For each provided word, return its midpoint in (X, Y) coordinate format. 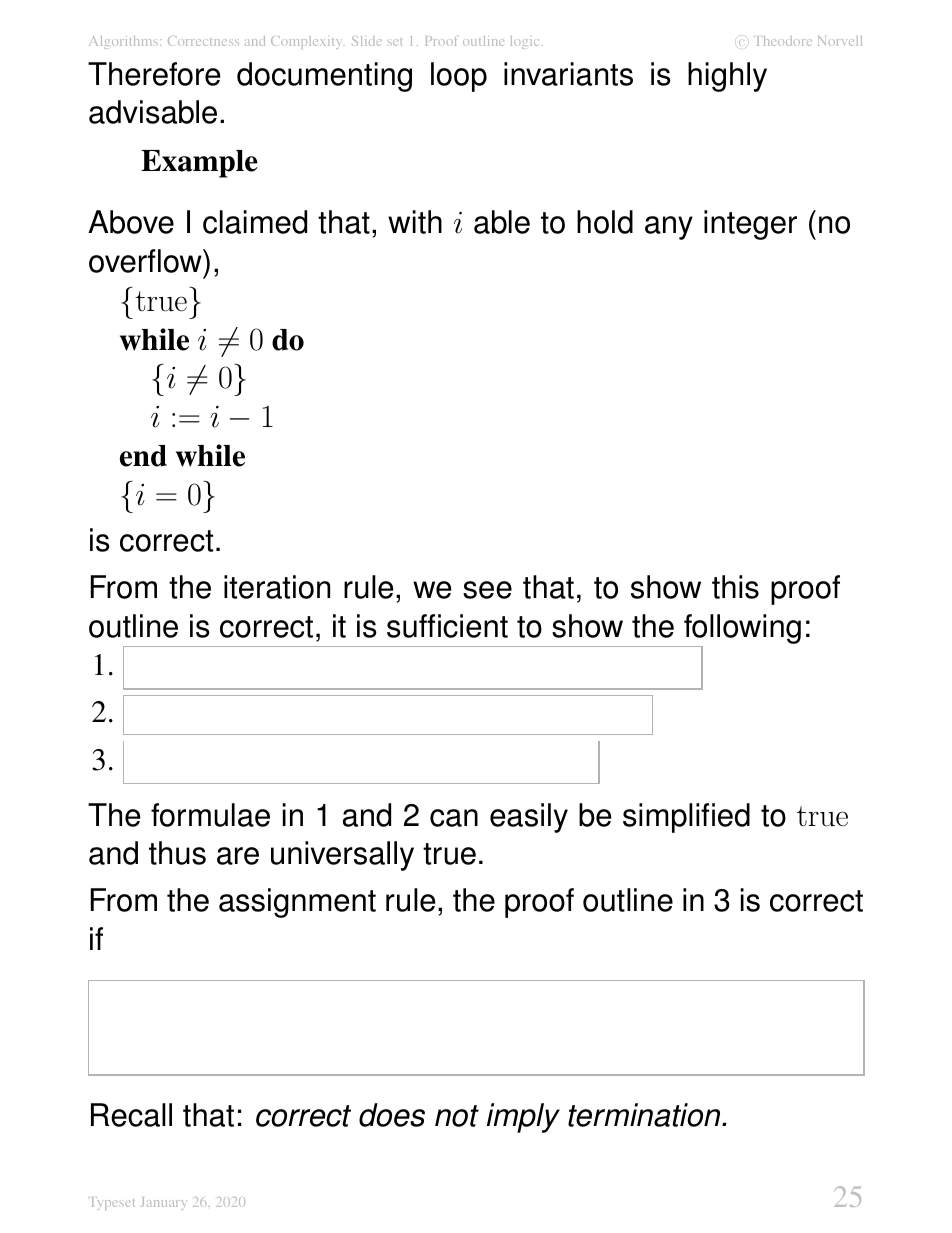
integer (750, 225)
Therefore (154, 74)
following (742, 629)
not (457, 1116)
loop (459, 77)
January (163, 1203)
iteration (277, 587)
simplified (686, 818)
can (454, 818)
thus (177, 853)
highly (727, 77)
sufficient (447, 626)
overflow (146, 261)
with (415, 222)
